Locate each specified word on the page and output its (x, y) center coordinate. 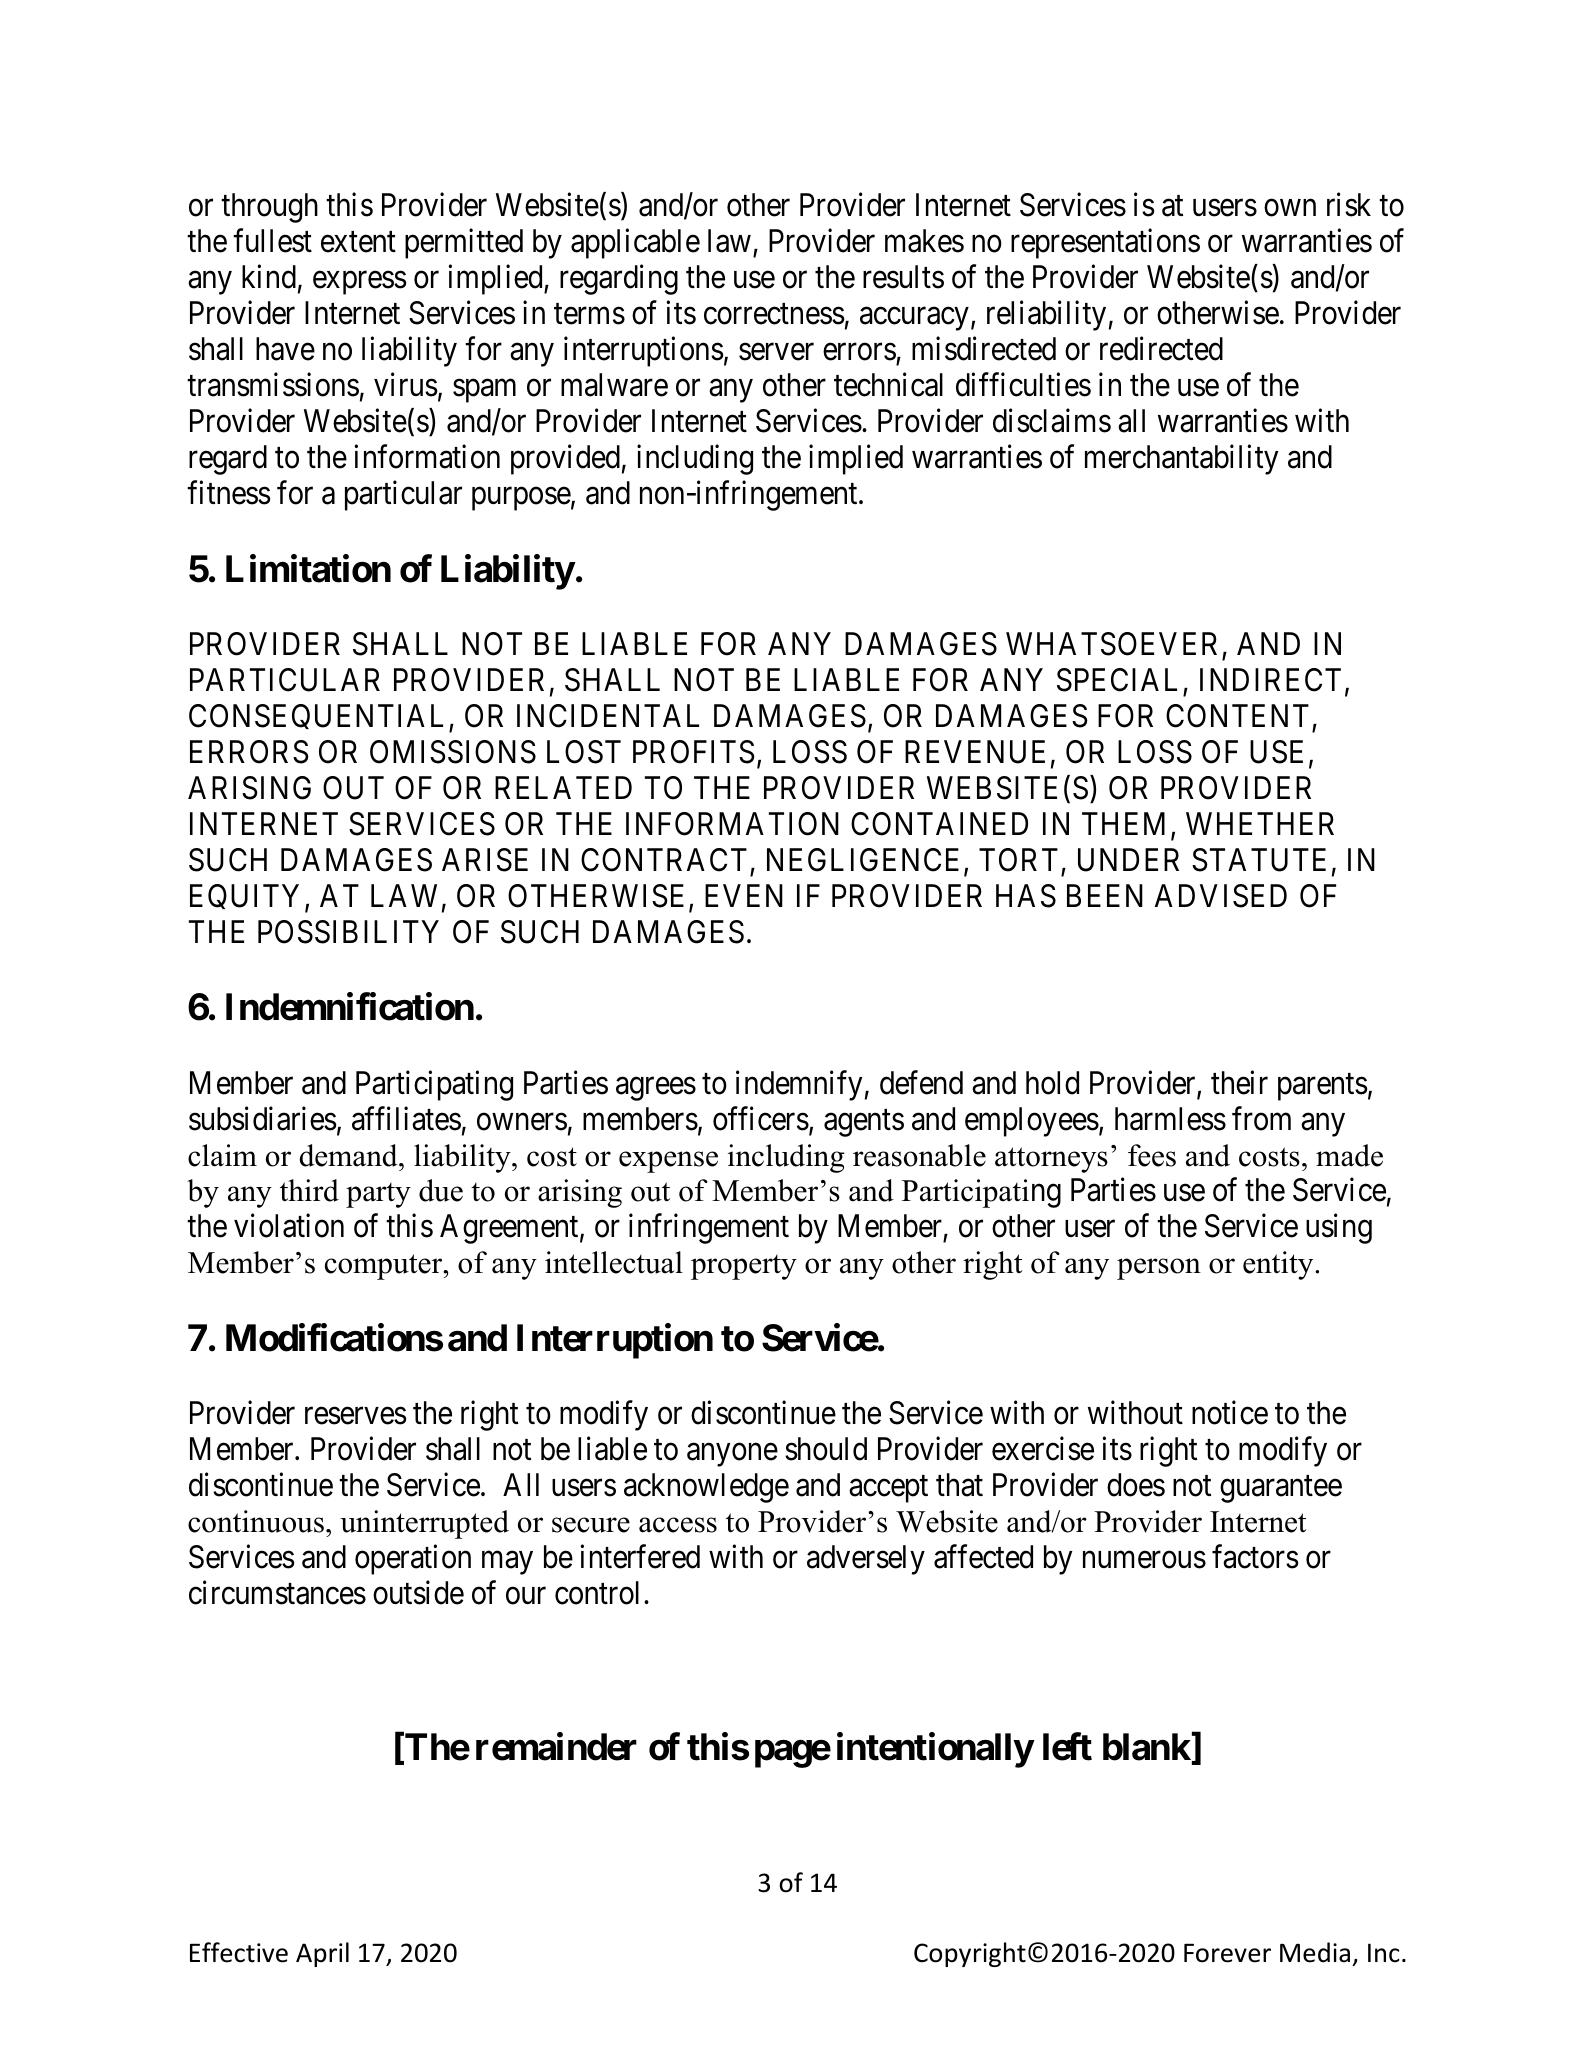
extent (358, 242)
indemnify (799, 1085)
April (322, 1954)
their (1239, 1082)
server (776, 352)
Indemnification (350, 1007)
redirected (1161, 349)
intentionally (935, 1750)
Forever (1227, 1953)
